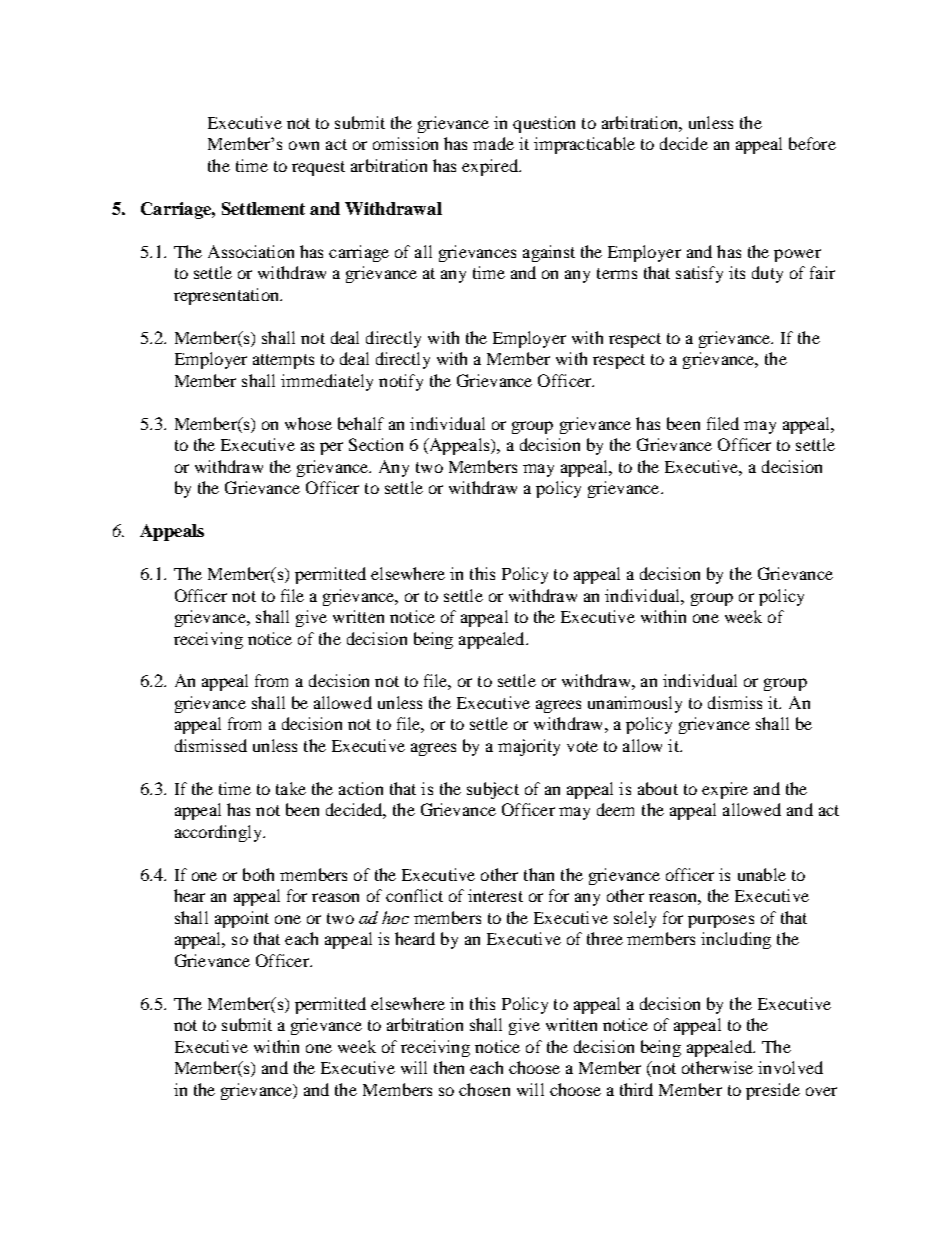 The width and height of the document is (952, 1233). What do you see at coordinates (767, 274) in the document?
I see `duty` at bounding box center [767, 274].
